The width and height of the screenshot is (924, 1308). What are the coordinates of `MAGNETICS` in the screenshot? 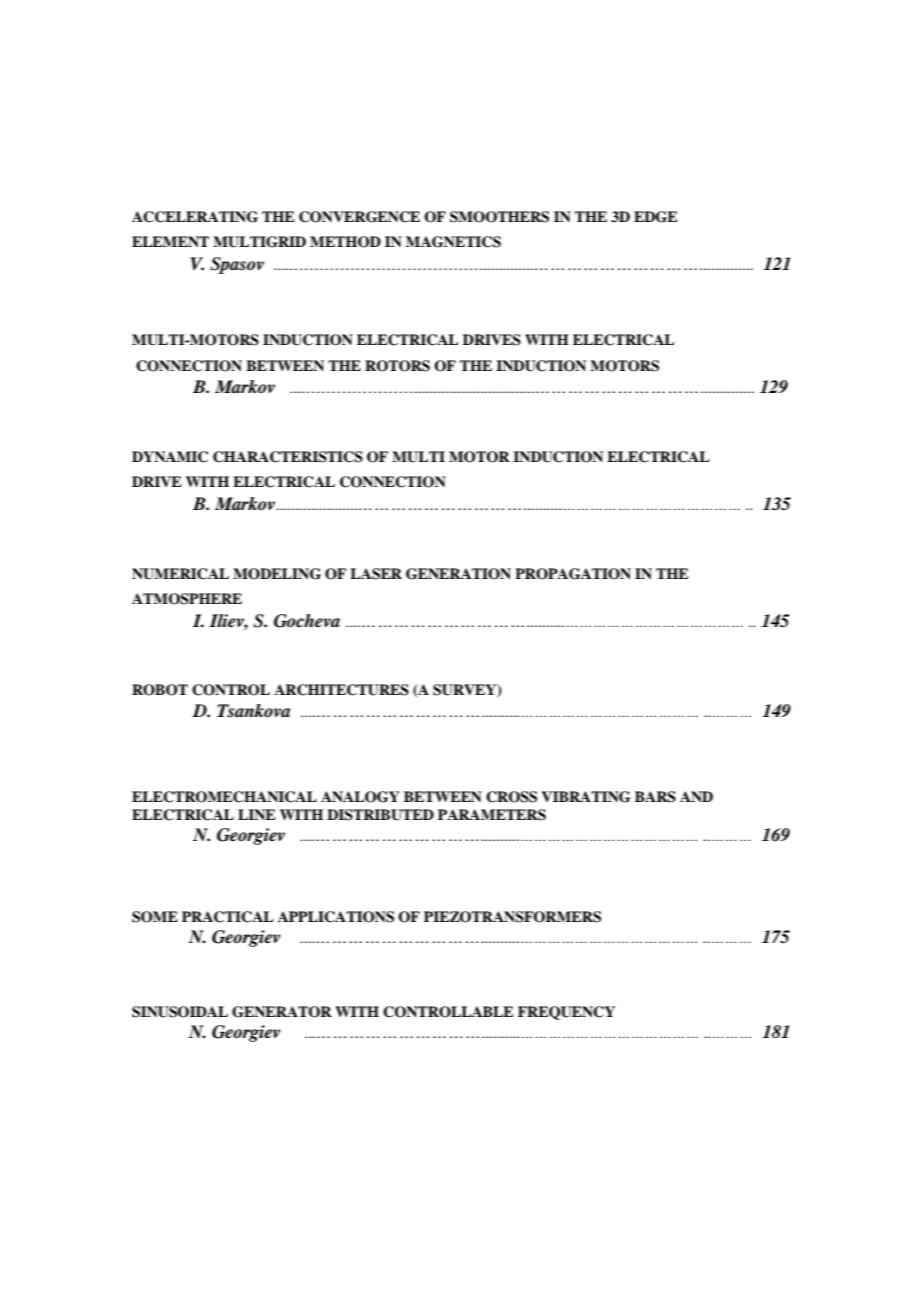 It's located at (453, 242).
